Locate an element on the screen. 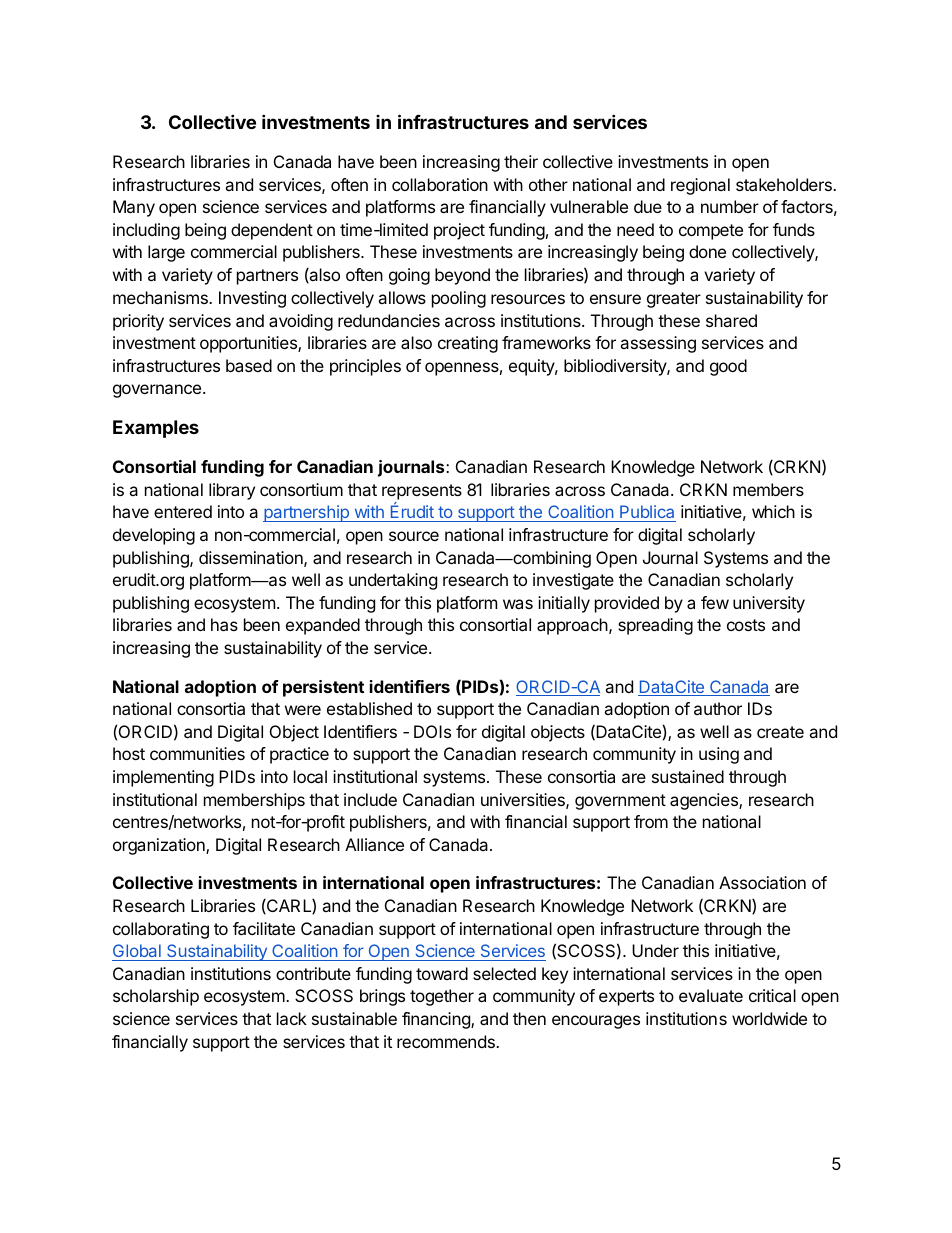 This screenshot has width=952, height=1233. has is located at coordinates (224, 624).
